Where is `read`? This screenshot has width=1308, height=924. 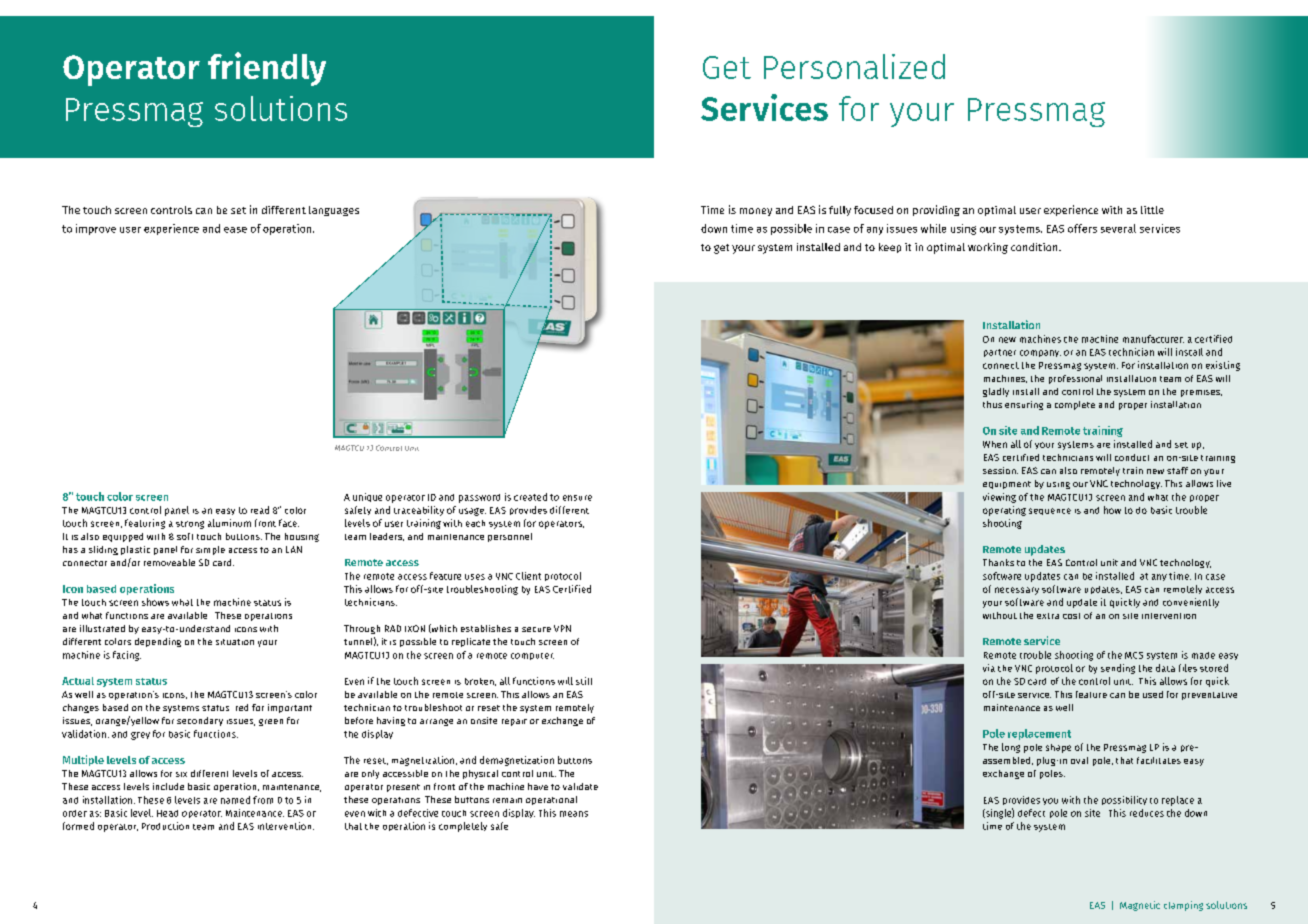 read is located at coordinates (260, 510).
